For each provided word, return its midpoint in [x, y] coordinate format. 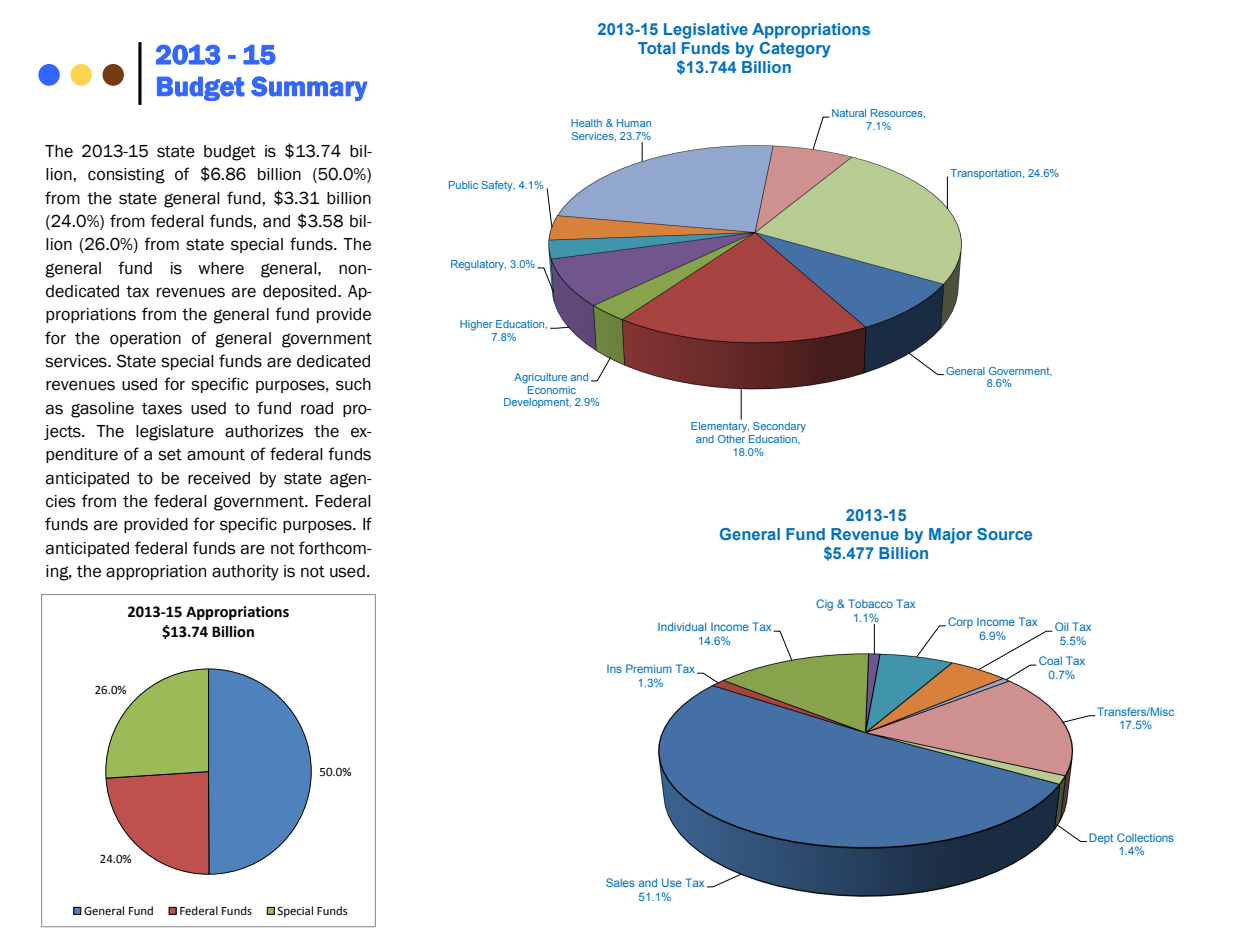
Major [950, 536]
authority [245, 573]
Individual [682, 626]
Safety [498, 186]
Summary [309, 88]
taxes [162, 409]
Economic [552, 390]
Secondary [779, 427]
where [221, 268]
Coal [1050, 660]
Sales [620, 882]
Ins [614, 669]
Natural [849, 113]
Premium [649, 668]
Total [656, 48]
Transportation [987, 174]
